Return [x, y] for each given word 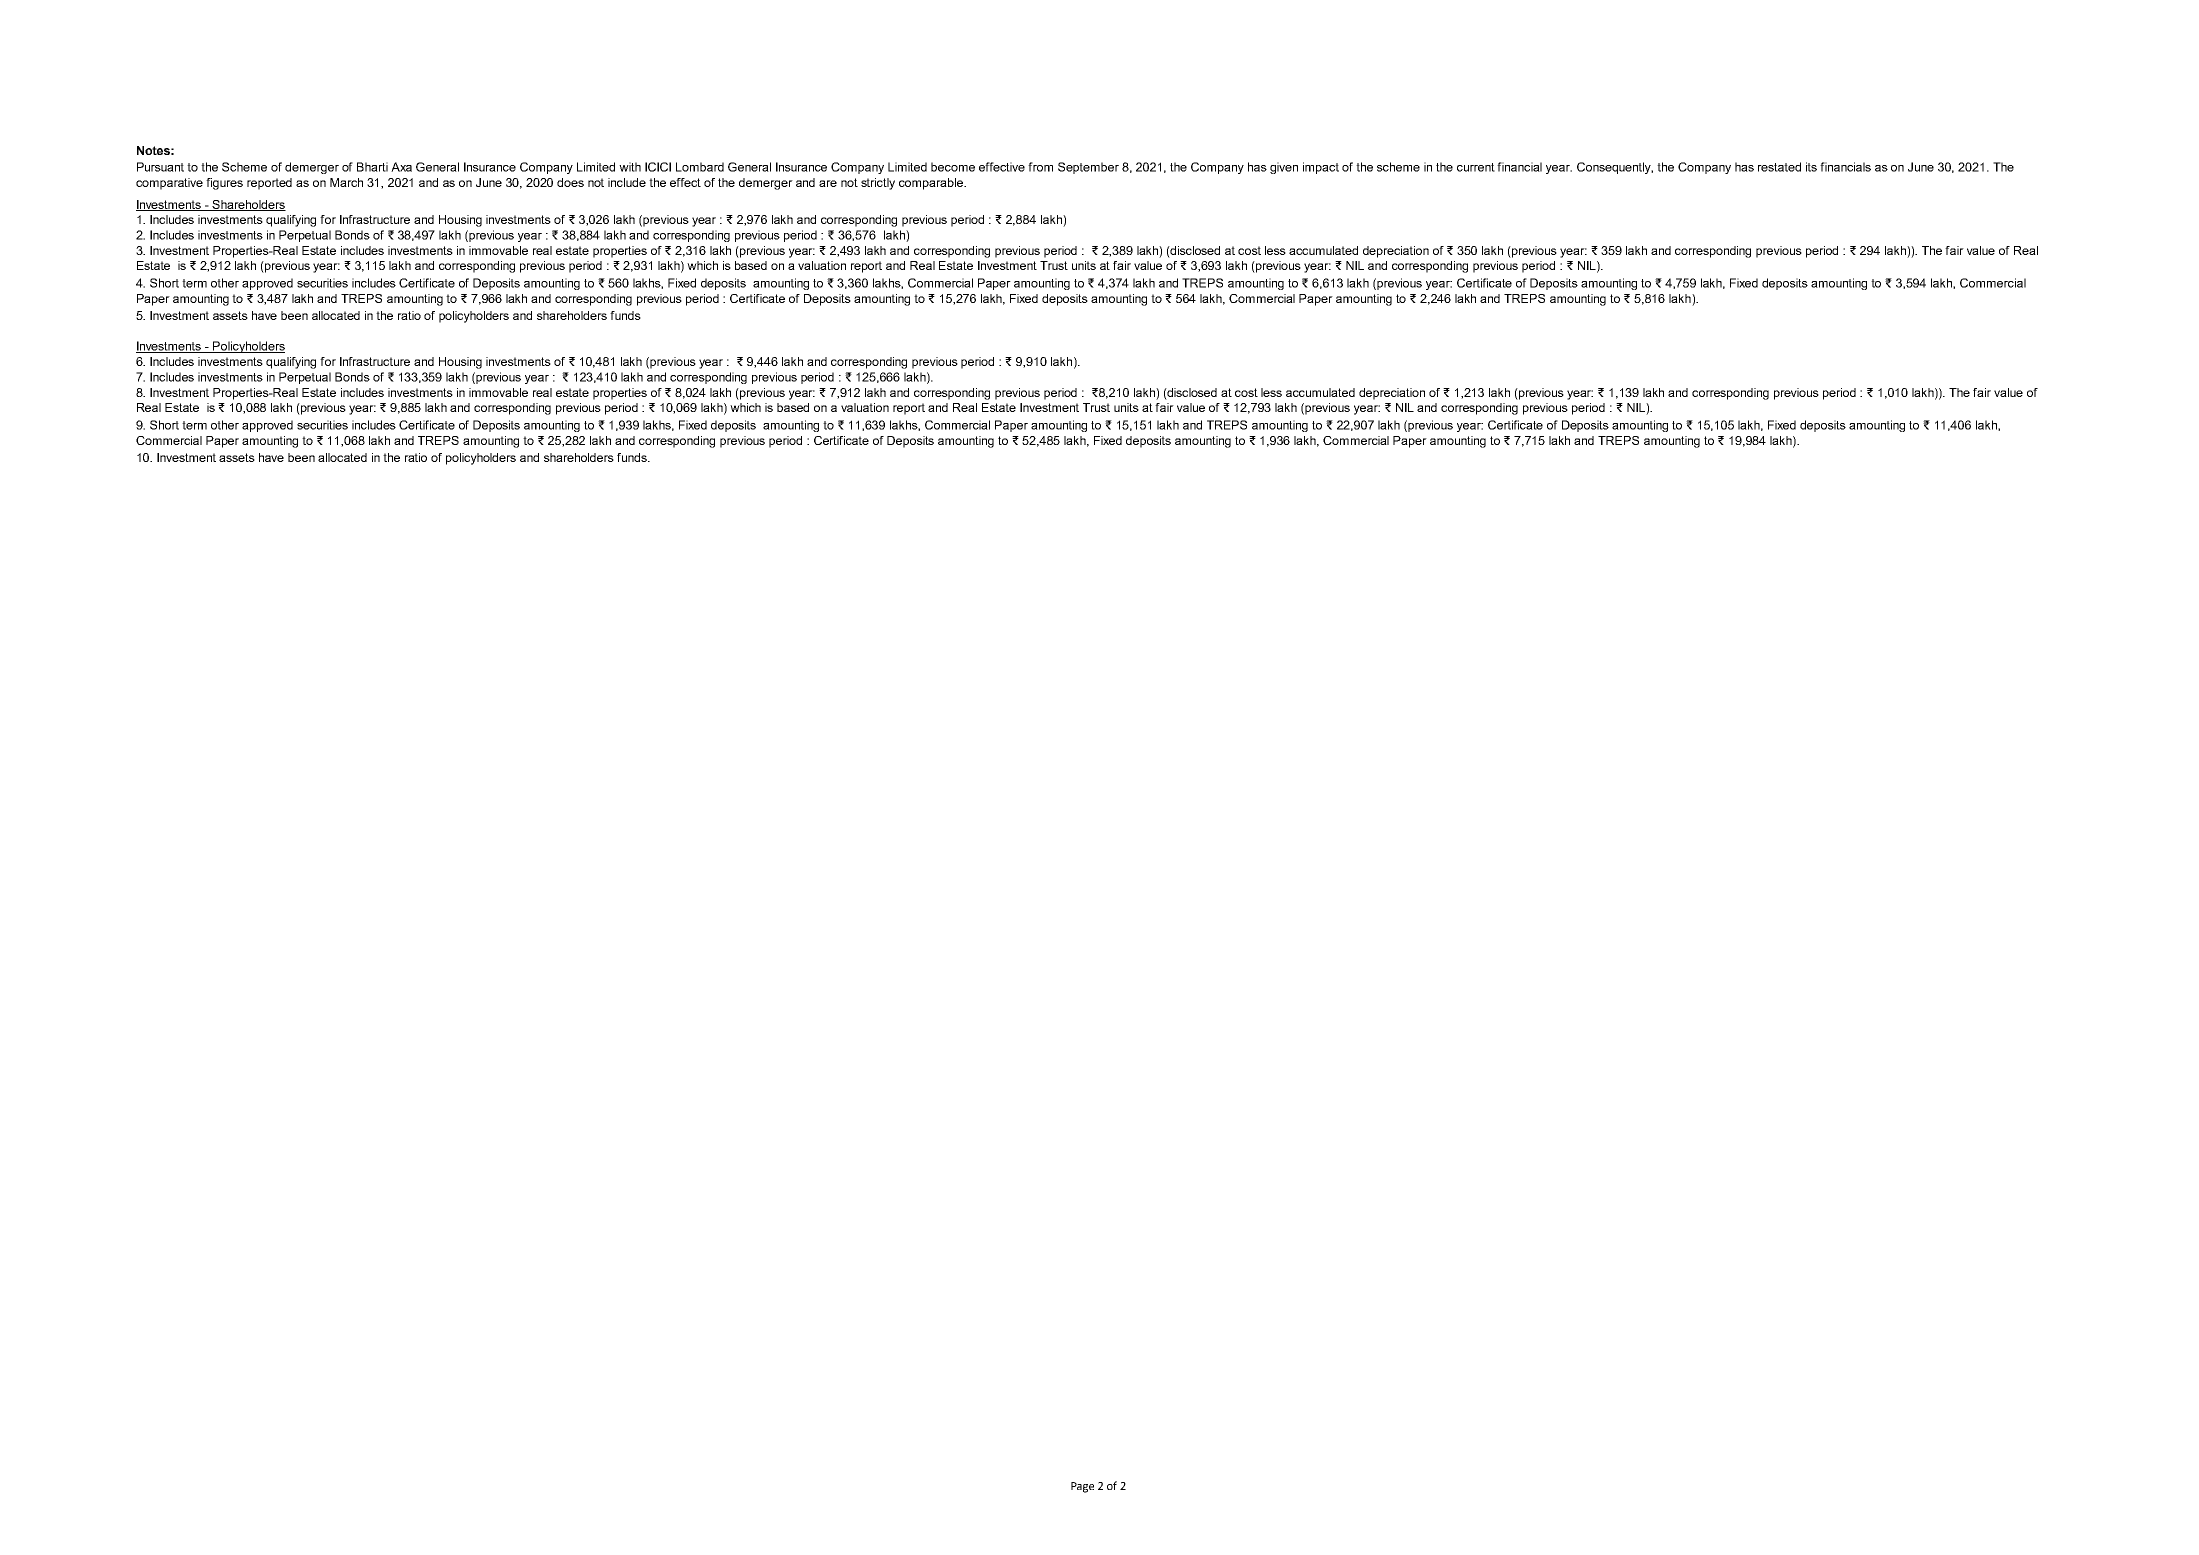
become [953, 167]
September [1088, 168]
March [346, 182]
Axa [401, 167]
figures [224, 184]
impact [1321, 168]
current [1476, 167]
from [1040, 167]
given [1284, 168]
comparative [169, 184]
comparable [932, 184]
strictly [878, 184]
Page [1082, 1487]
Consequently [1615, 168]
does [570, 182]
